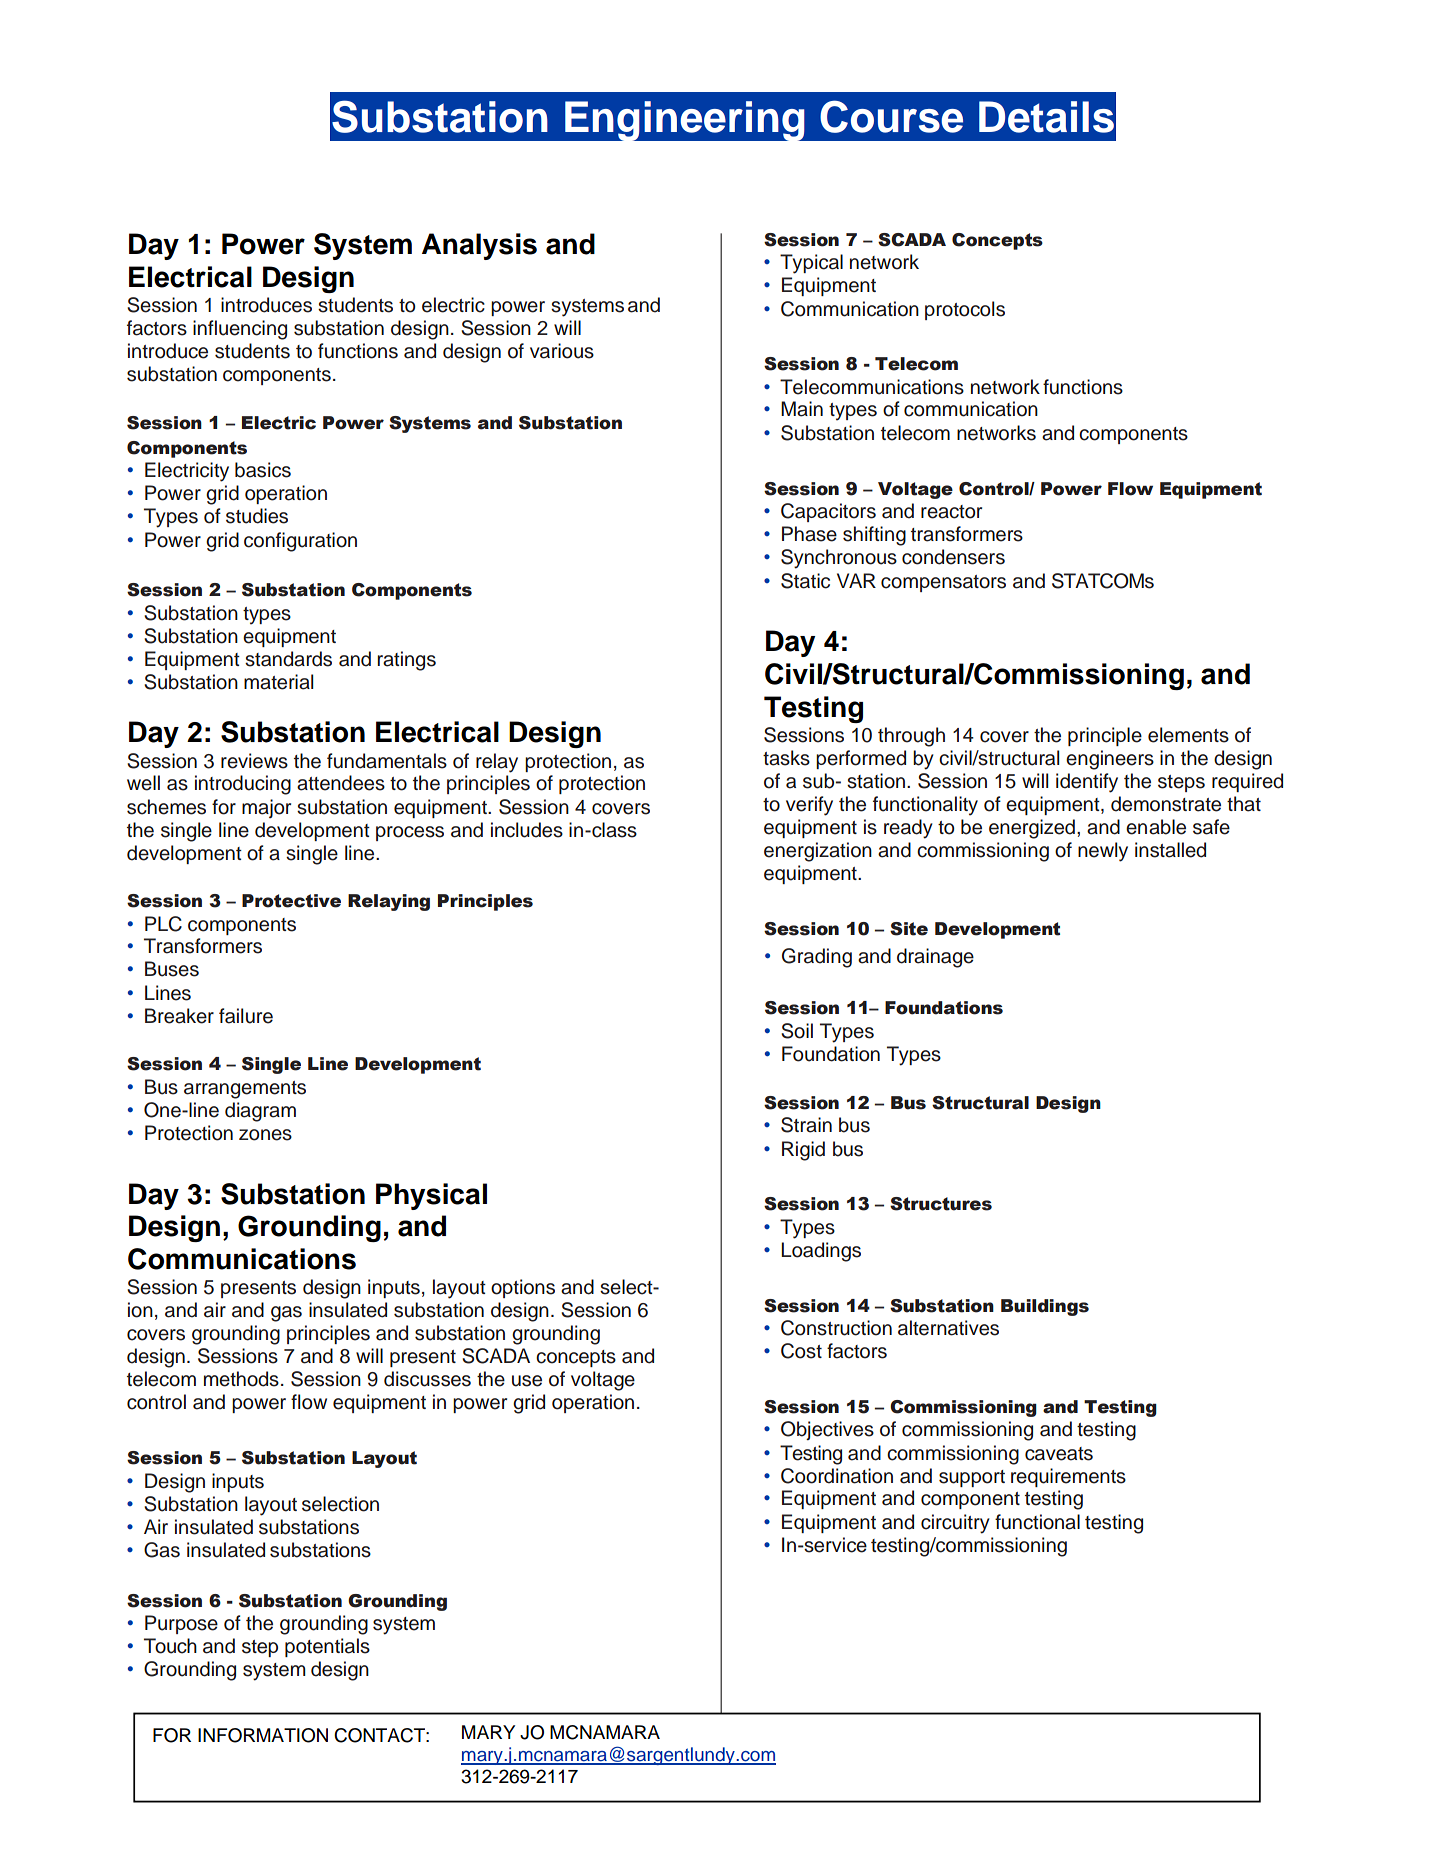 The width and height of the image is (1443, 1867). What do you see at coordinates (786, 758) in the image?
I see `tasks` at bounding box center [786, 758].
